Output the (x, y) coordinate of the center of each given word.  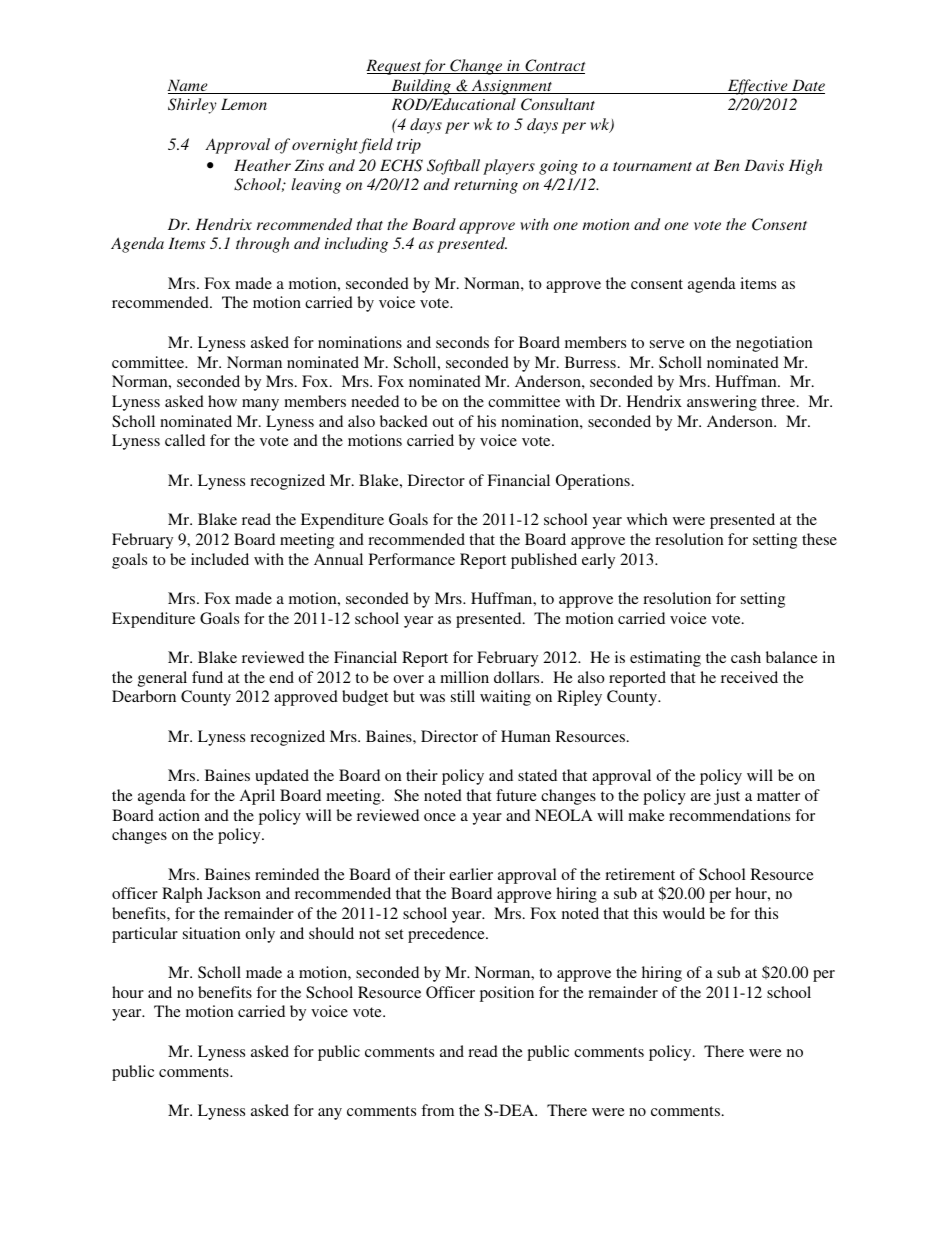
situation (212, 933)
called (185, 440)
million (464, 677)
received (749, 677)
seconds (462, 342)
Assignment (512, 87)
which (647, 519)
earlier (471, 874)
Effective (758, 87)
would (684, 913)
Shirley (192, 106)
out (443, 422)
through (262, 245)
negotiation (774, 344)
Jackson (234, 893)
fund (207, 677)
